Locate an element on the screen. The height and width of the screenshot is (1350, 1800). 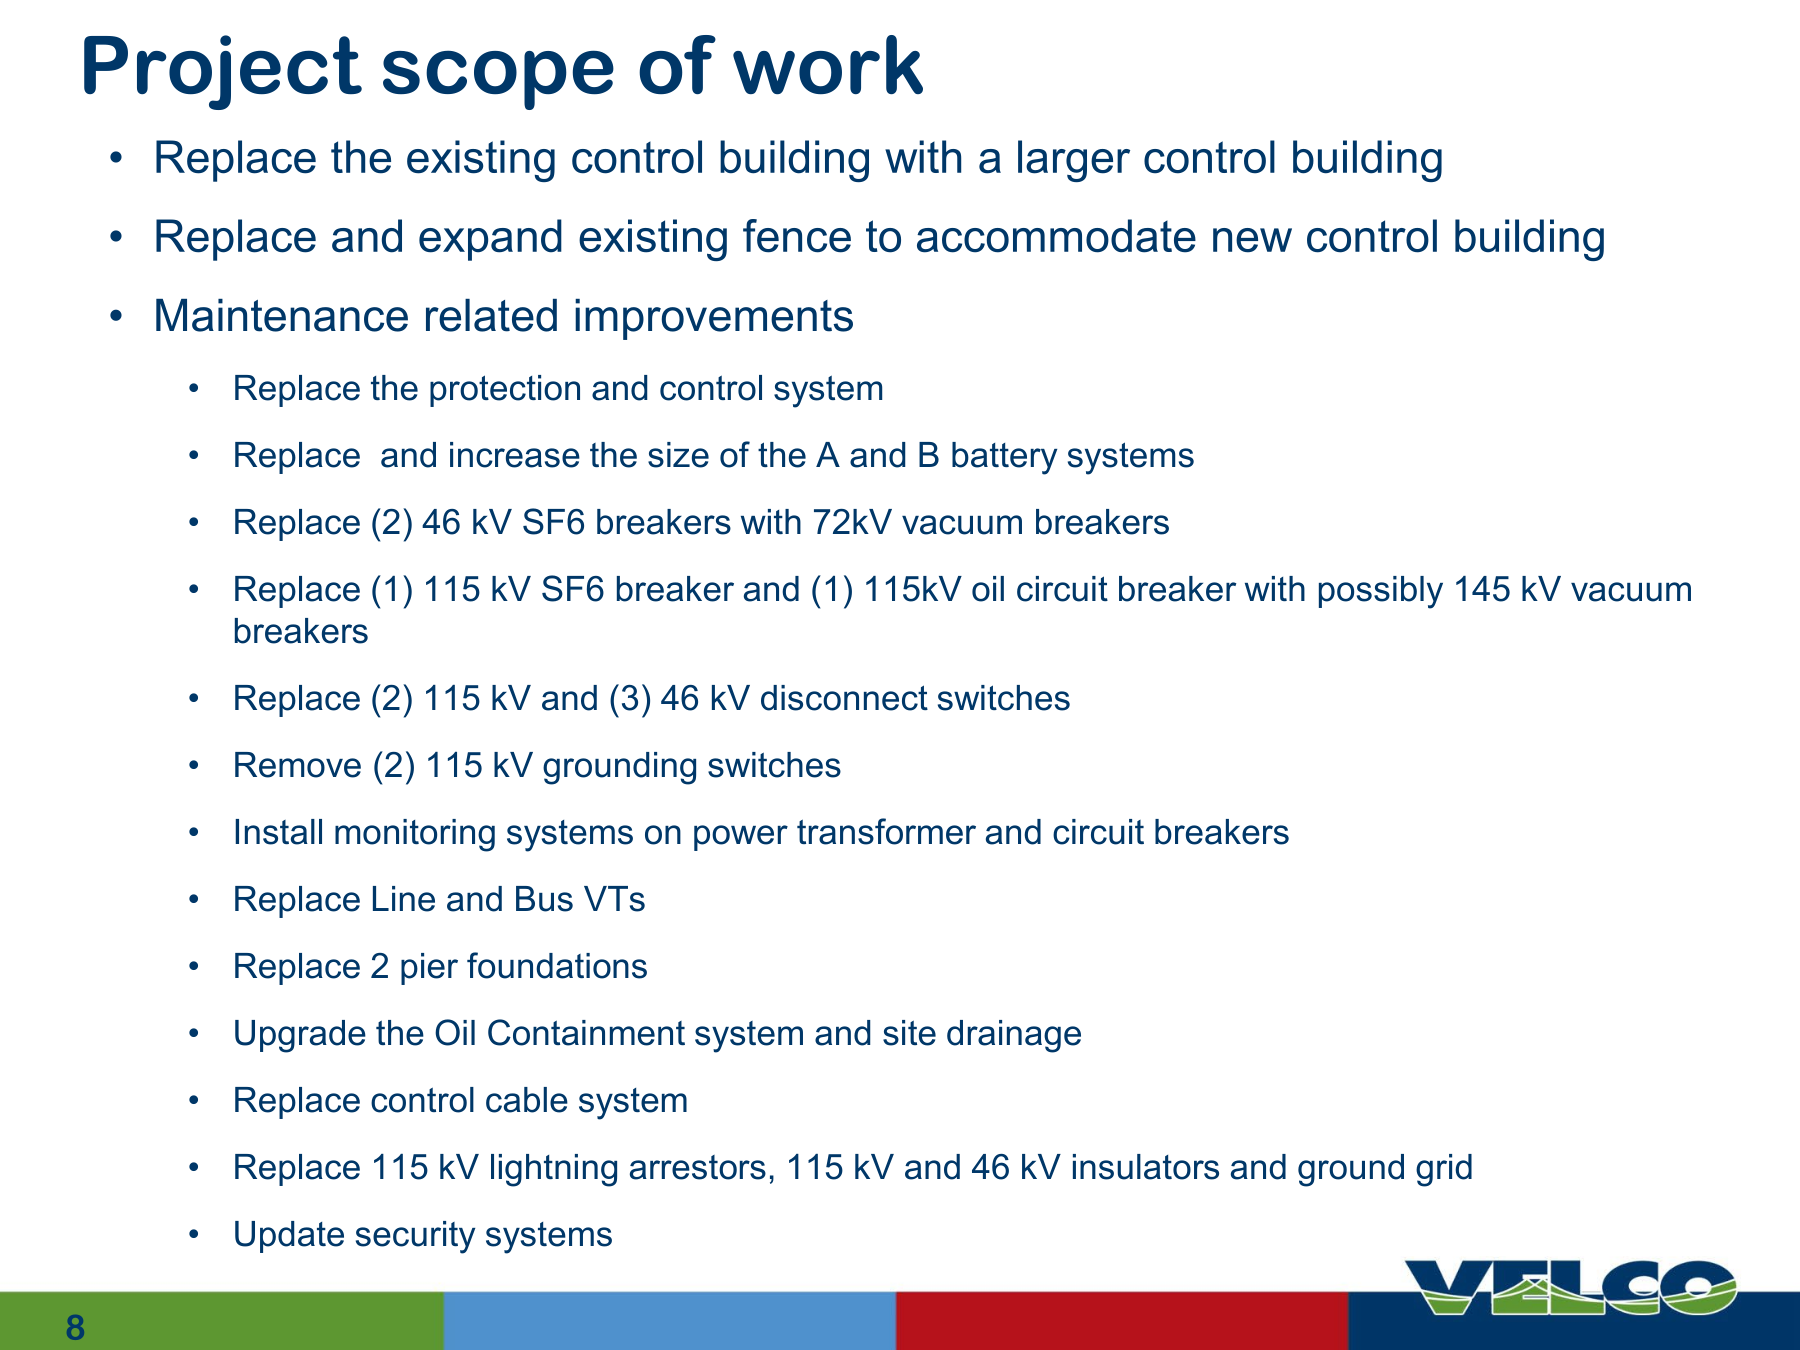
Remove is located at coordinates (298, 765).
